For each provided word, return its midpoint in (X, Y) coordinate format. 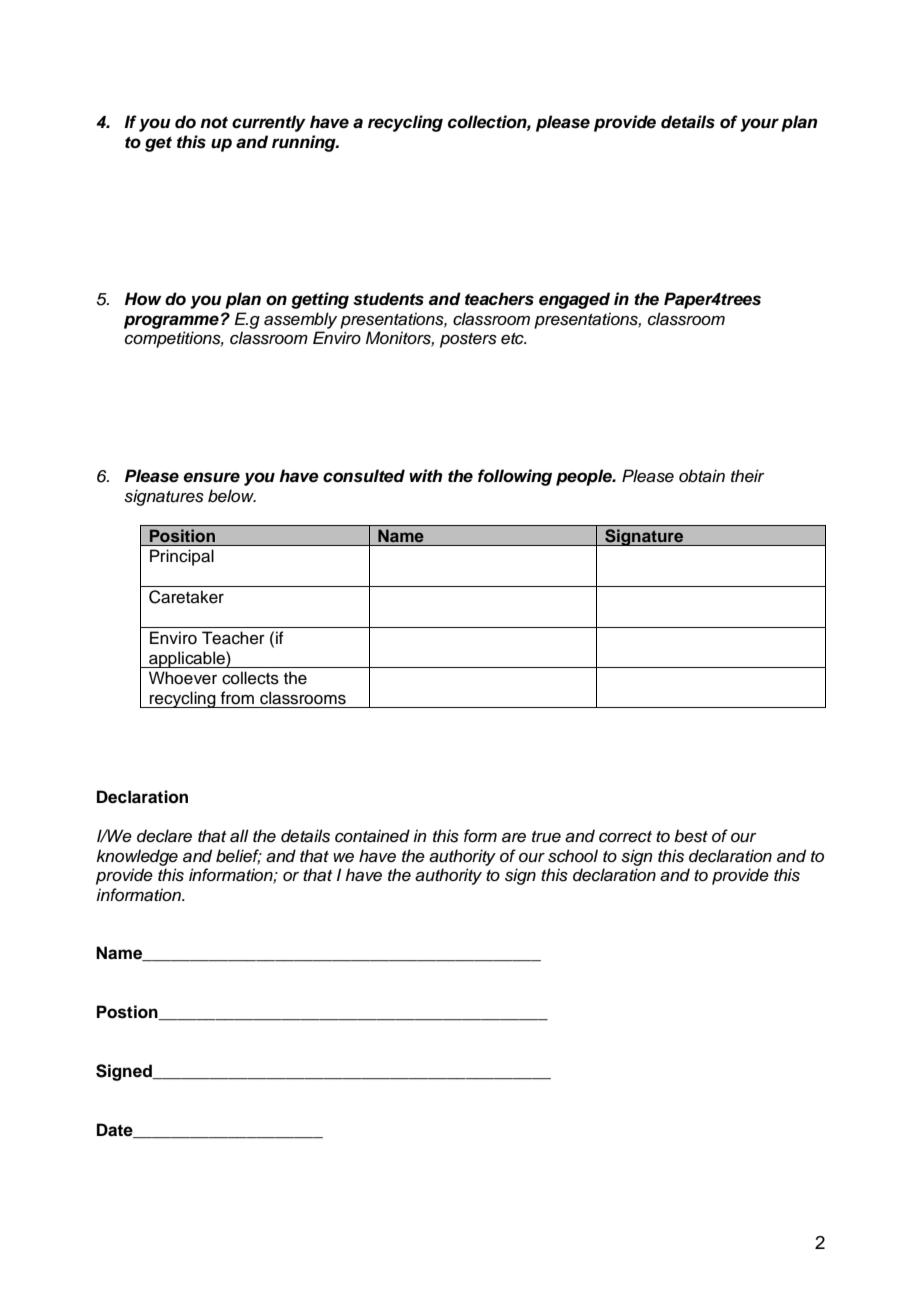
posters (468, 340)
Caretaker (186, 597)
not (214, 122)
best (691, 836)
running (305, 143)
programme (171, 322)
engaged (574, 300)
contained (372, 836)
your (759, 125)
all (239, 836)
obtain (702, 476)
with (425, 475)
